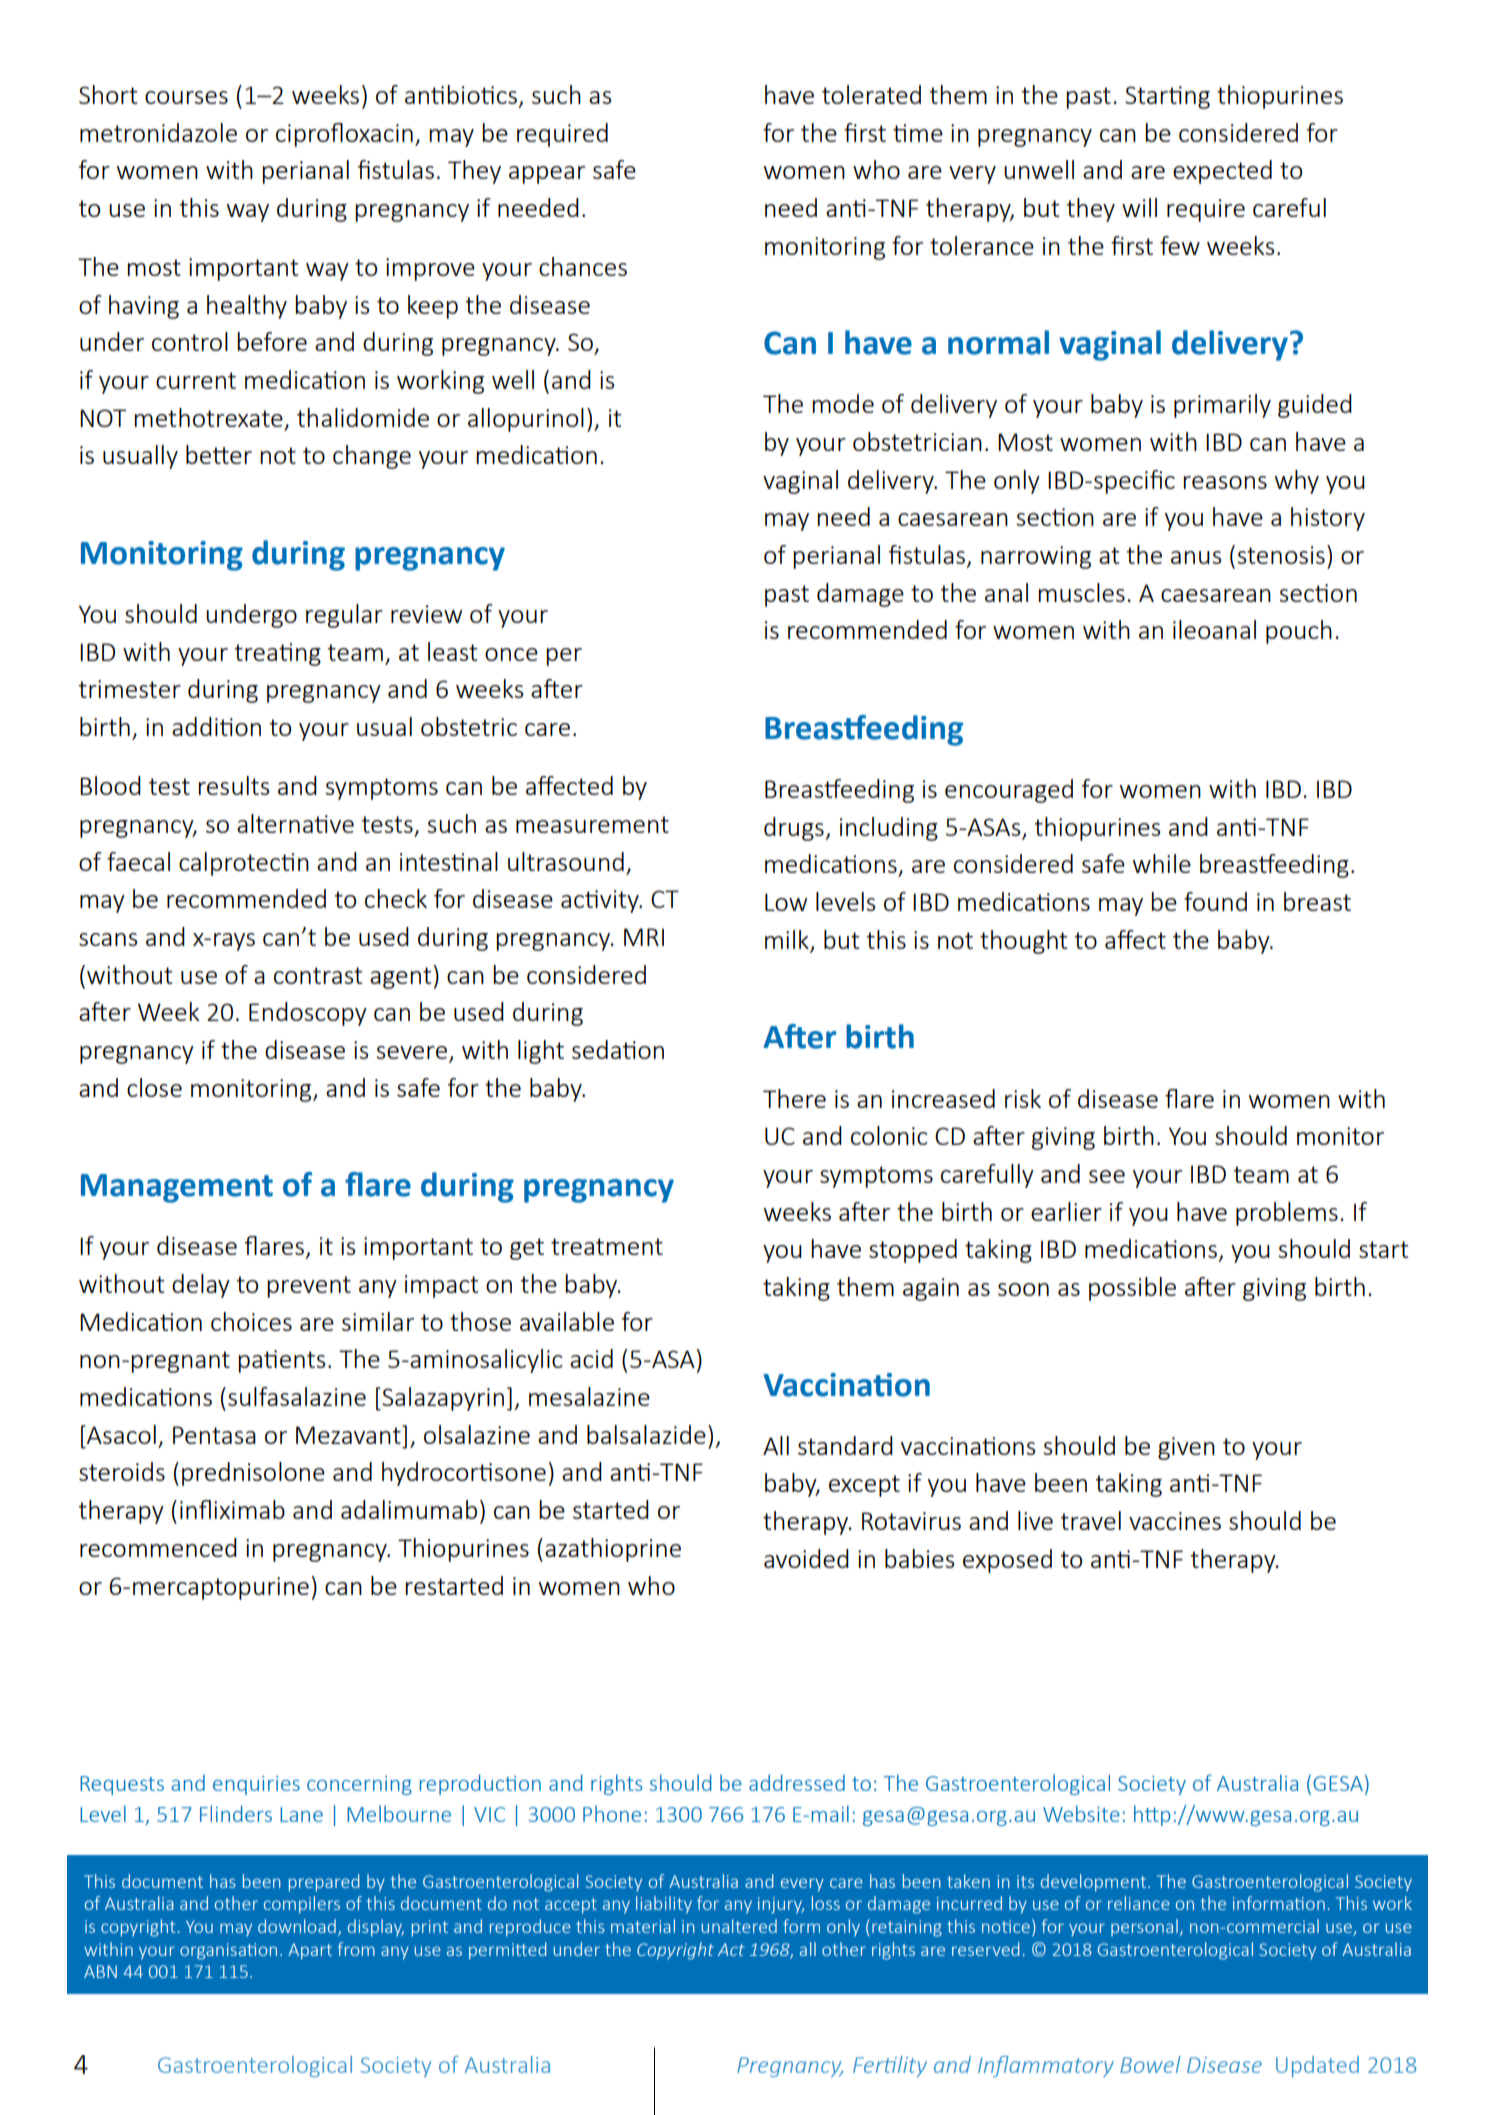 The width and height of the image is (1496, 2115). I want to click on close, so click(154, 1087).
